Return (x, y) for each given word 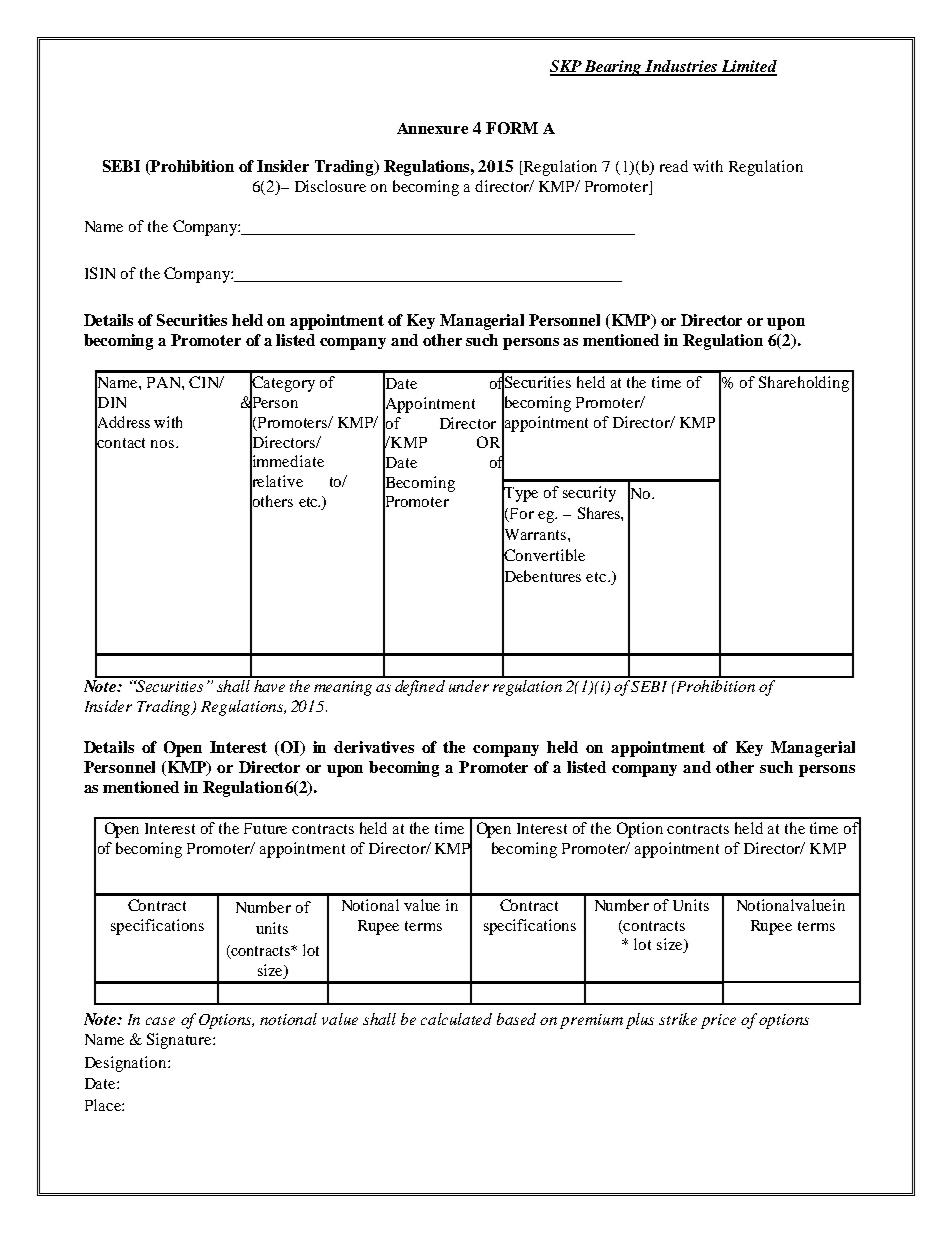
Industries (682, 67)
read (674, 166)
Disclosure (330, 186)
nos (164, 444)
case (160, 1021)
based (516, 1019)
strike (678, 1019)
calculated (456, 1019)
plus (640, 1021)
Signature (180, 1041)
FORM (512, 128)
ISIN (100, 273)
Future (265, 828)
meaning (343, 688)
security (589, 494)
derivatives (374, 747)
